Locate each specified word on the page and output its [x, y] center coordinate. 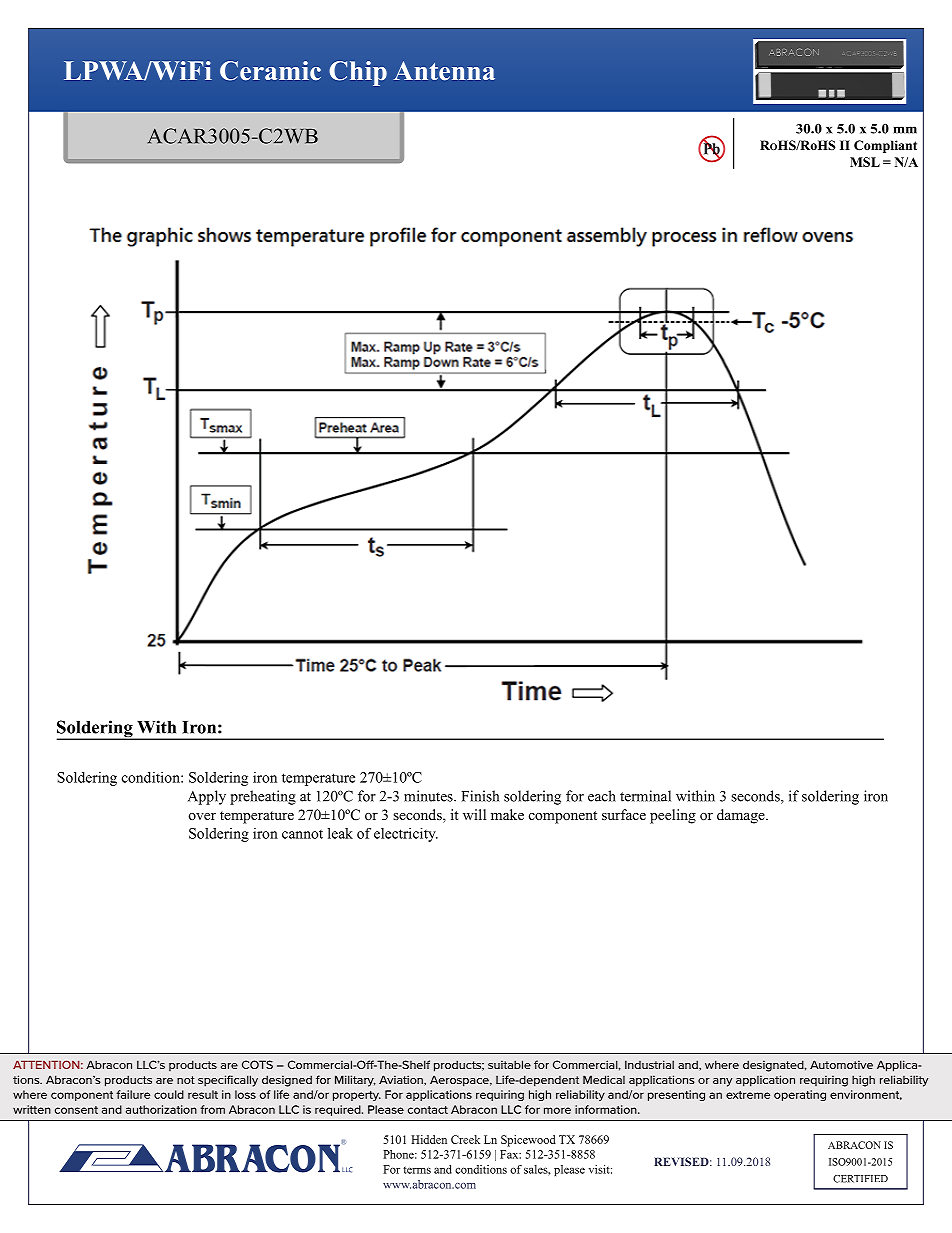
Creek [465, 1139]
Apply [207, 797]
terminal [645, 796]
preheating [263, 797]
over [202, 816]
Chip [358, 73]
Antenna [444, 71]
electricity [406, 835]
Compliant [885, 146]
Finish [480, 796]
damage [742, 816]
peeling [673, 816]
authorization [161, 1109]
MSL [865, 162]
